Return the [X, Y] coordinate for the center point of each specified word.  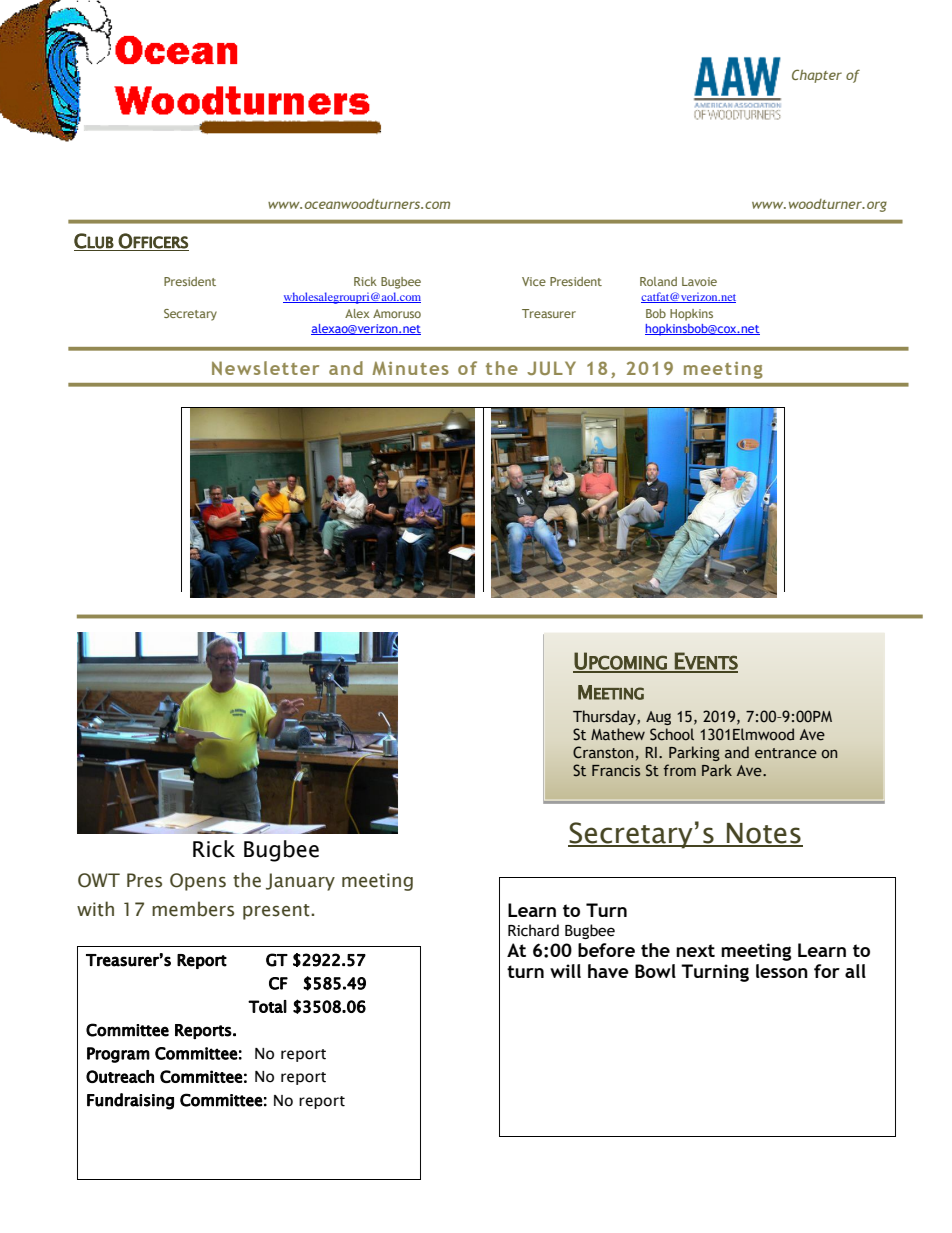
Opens [198, 882]
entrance [786, 753]
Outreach [120, 1076]
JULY [551, 368]
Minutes [410, 368]
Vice [534, 281]
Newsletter [265, 368]
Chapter [817, 76]
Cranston [603, 752]
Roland [658, 281]
